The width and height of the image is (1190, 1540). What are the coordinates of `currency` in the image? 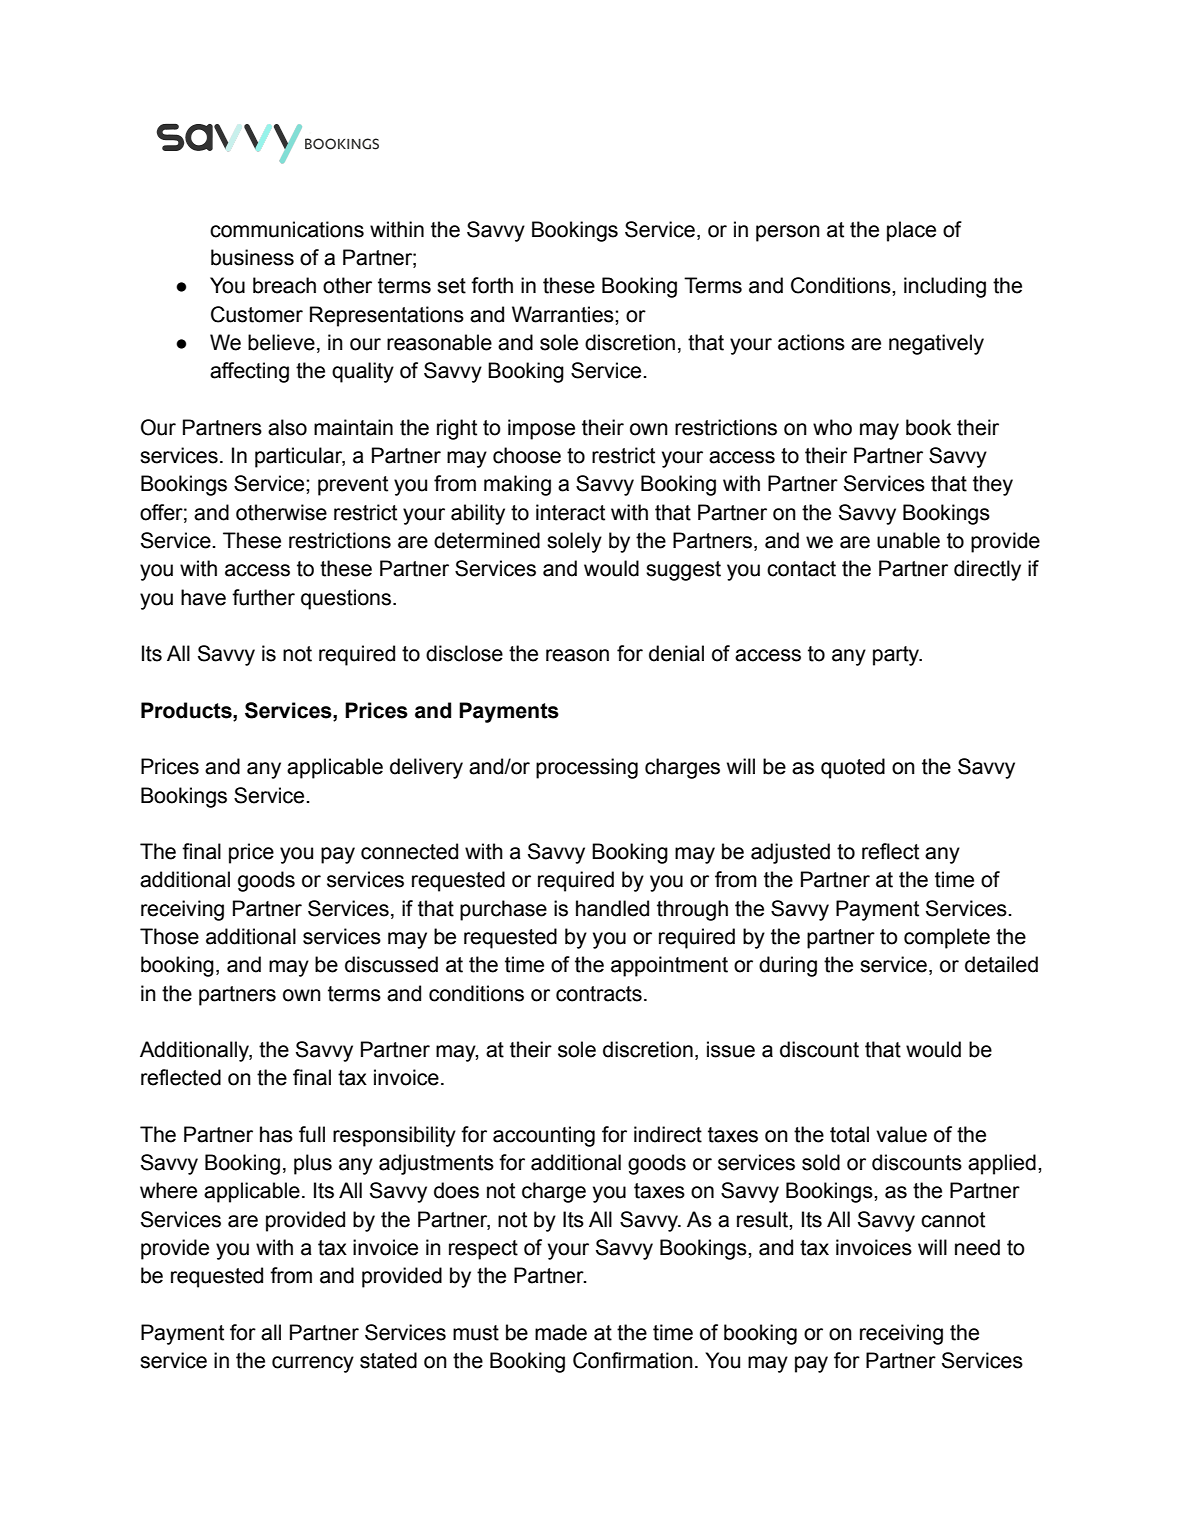 It's located at (313, 1364).
